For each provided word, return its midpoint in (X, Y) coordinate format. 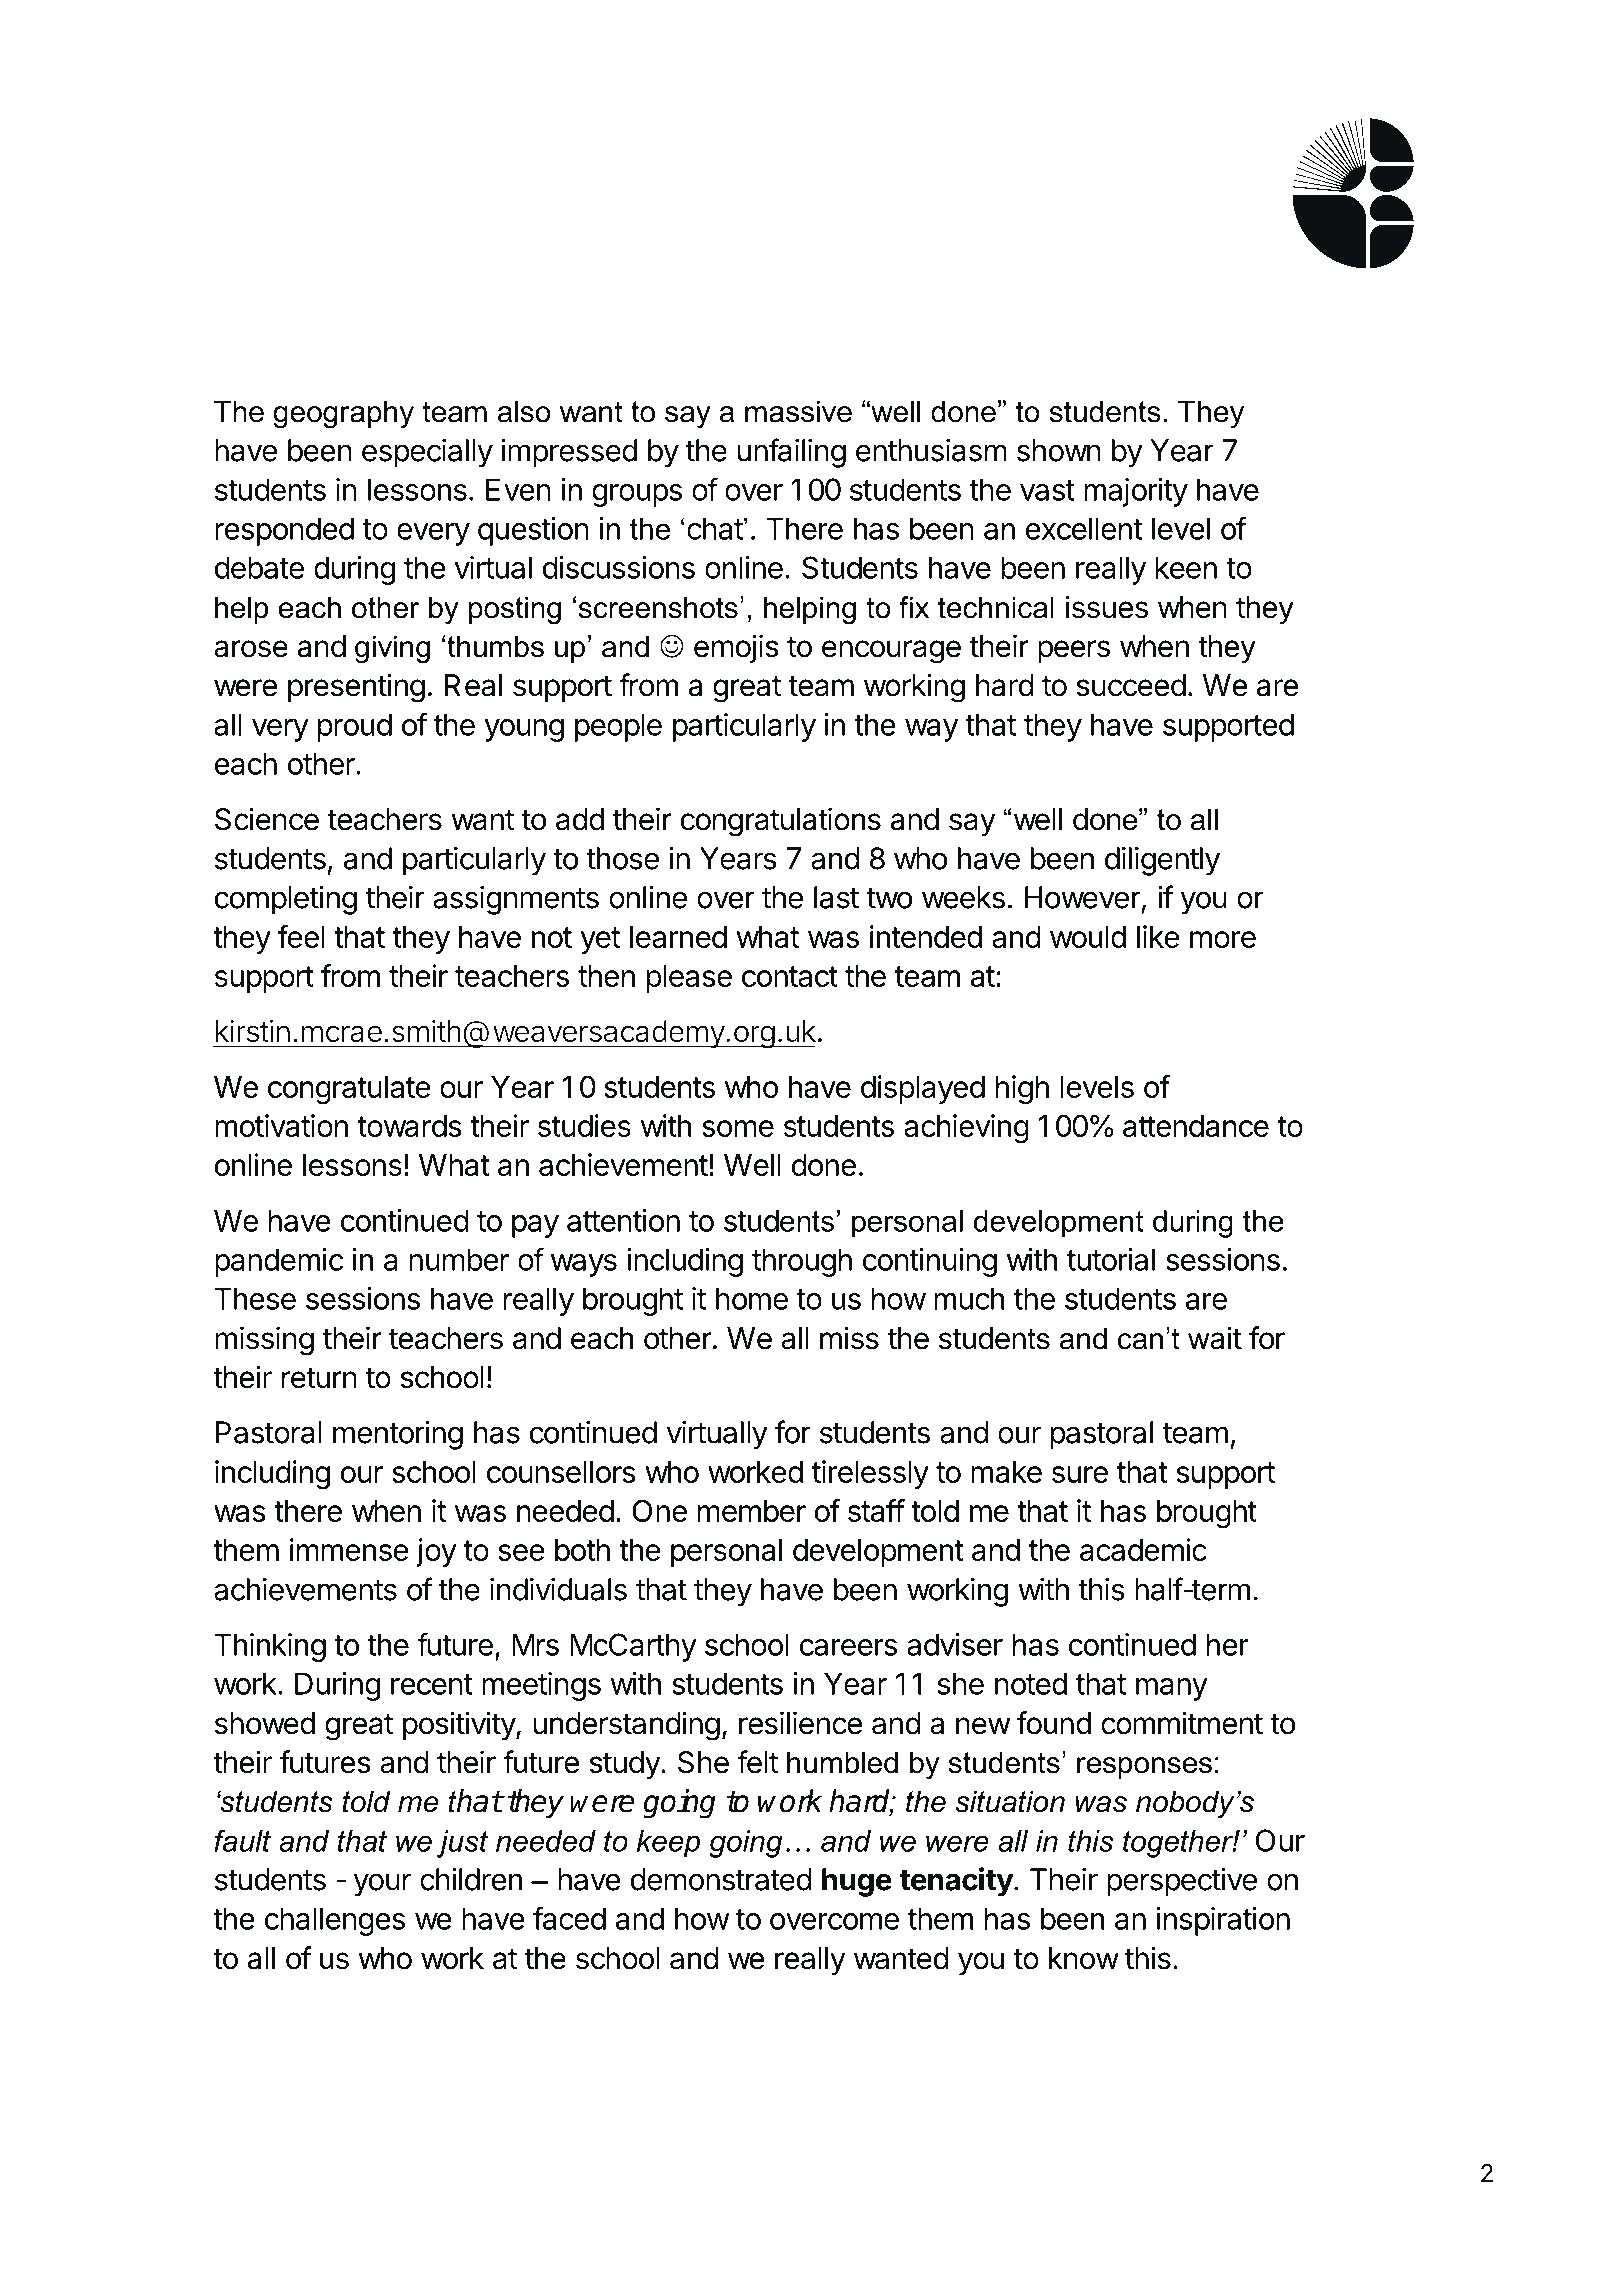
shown (1059, 450)
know (1084, 1958)
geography (343, 414)
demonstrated (721, 1879)
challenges (334, 1921)
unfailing (792, 453)
